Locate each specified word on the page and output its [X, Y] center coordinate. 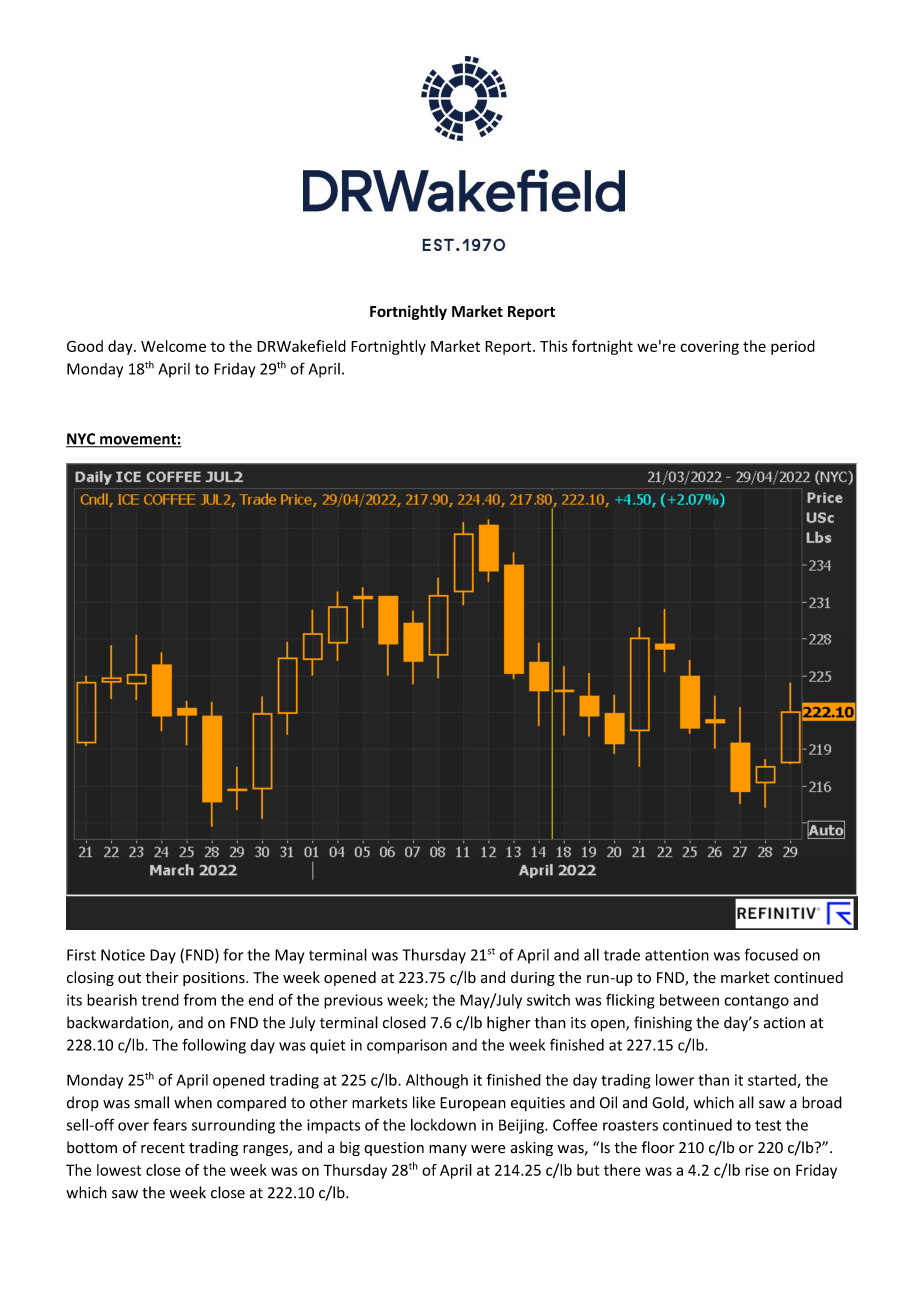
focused [771, 954]
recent [163, 1148]
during [533, 978]
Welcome [173, 346]
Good [85, 346]
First [81, 955]
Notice [123, 955]
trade [622, 955]
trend [160, 1000]
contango [756, 1002]
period [793, 347]
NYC [82, 440]
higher [508, 1024]
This [554, 346]
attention [677, 955]
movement [138, 440]
